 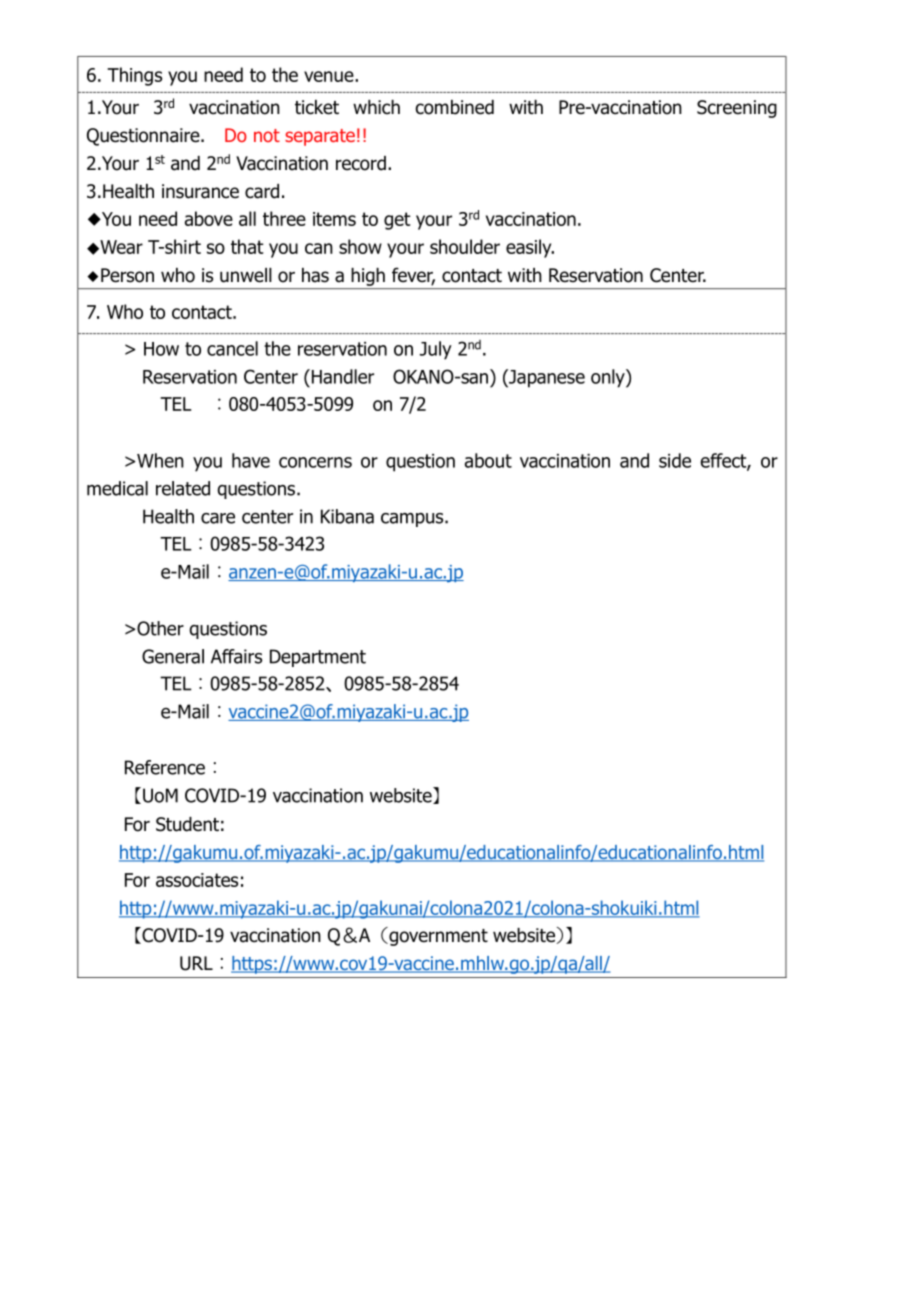 I want to click on side, so click(x=675, y=460).
